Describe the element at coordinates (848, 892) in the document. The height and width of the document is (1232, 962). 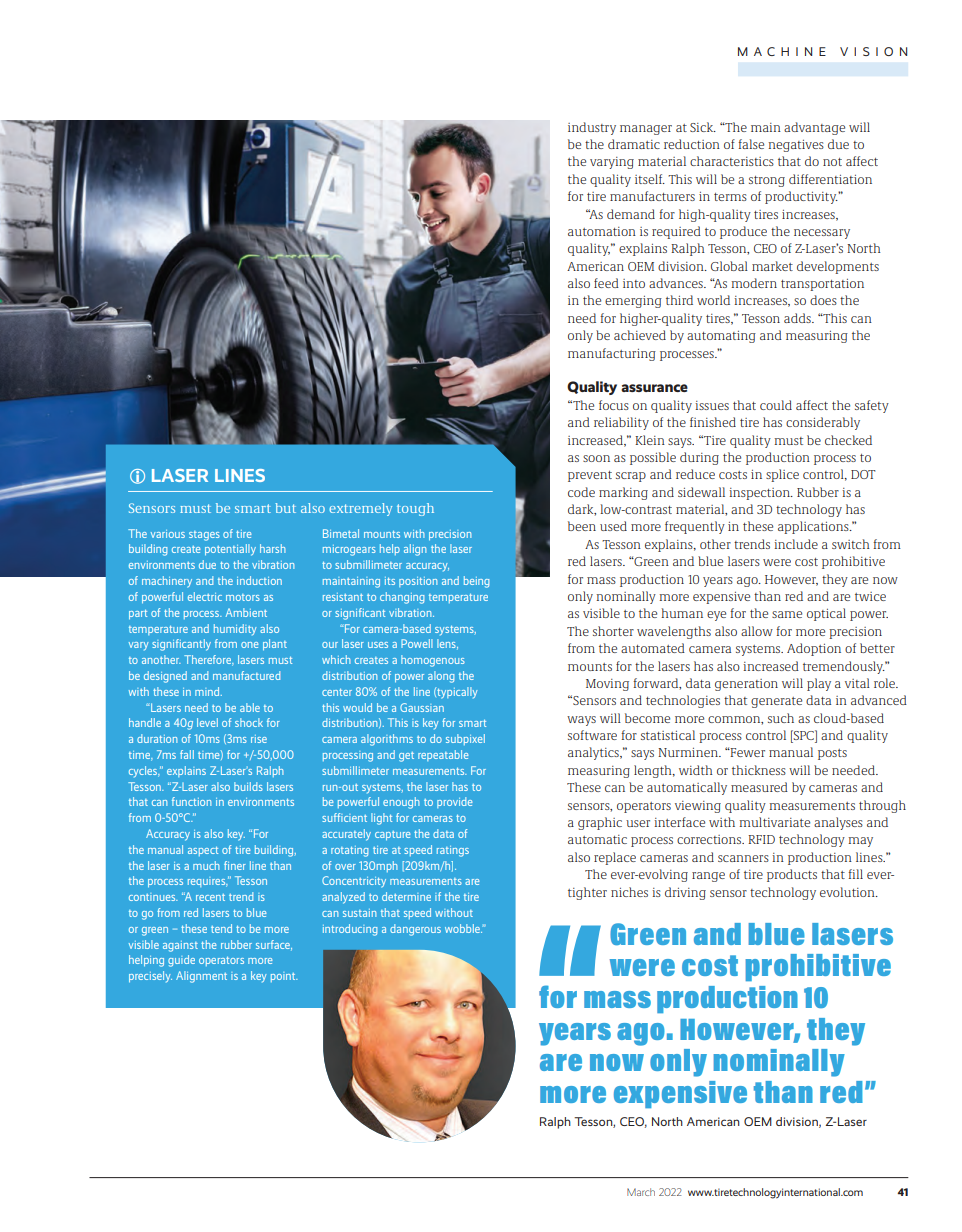
I see `evolution` at that location.
